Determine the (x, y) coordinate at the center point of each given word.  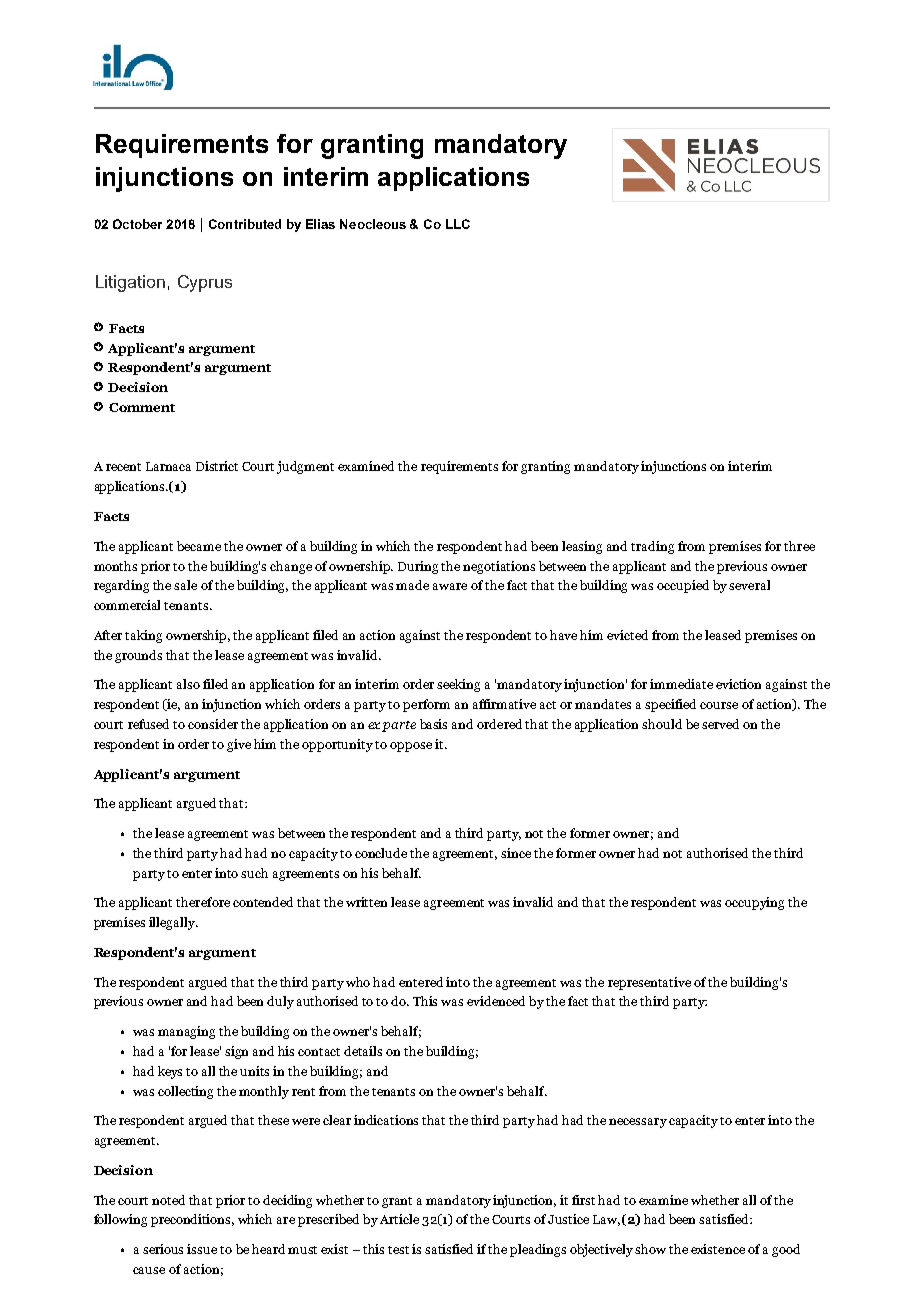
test (398, 1250)
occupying (754, 903)
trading (652, 547)
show (650, 1249)
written (366, 902)
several (749, 585)
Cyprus (205, 283)
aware (450, 586)
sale (185, 585)
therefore (203, 902)
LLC (458, 224)
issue (202, 1249)
